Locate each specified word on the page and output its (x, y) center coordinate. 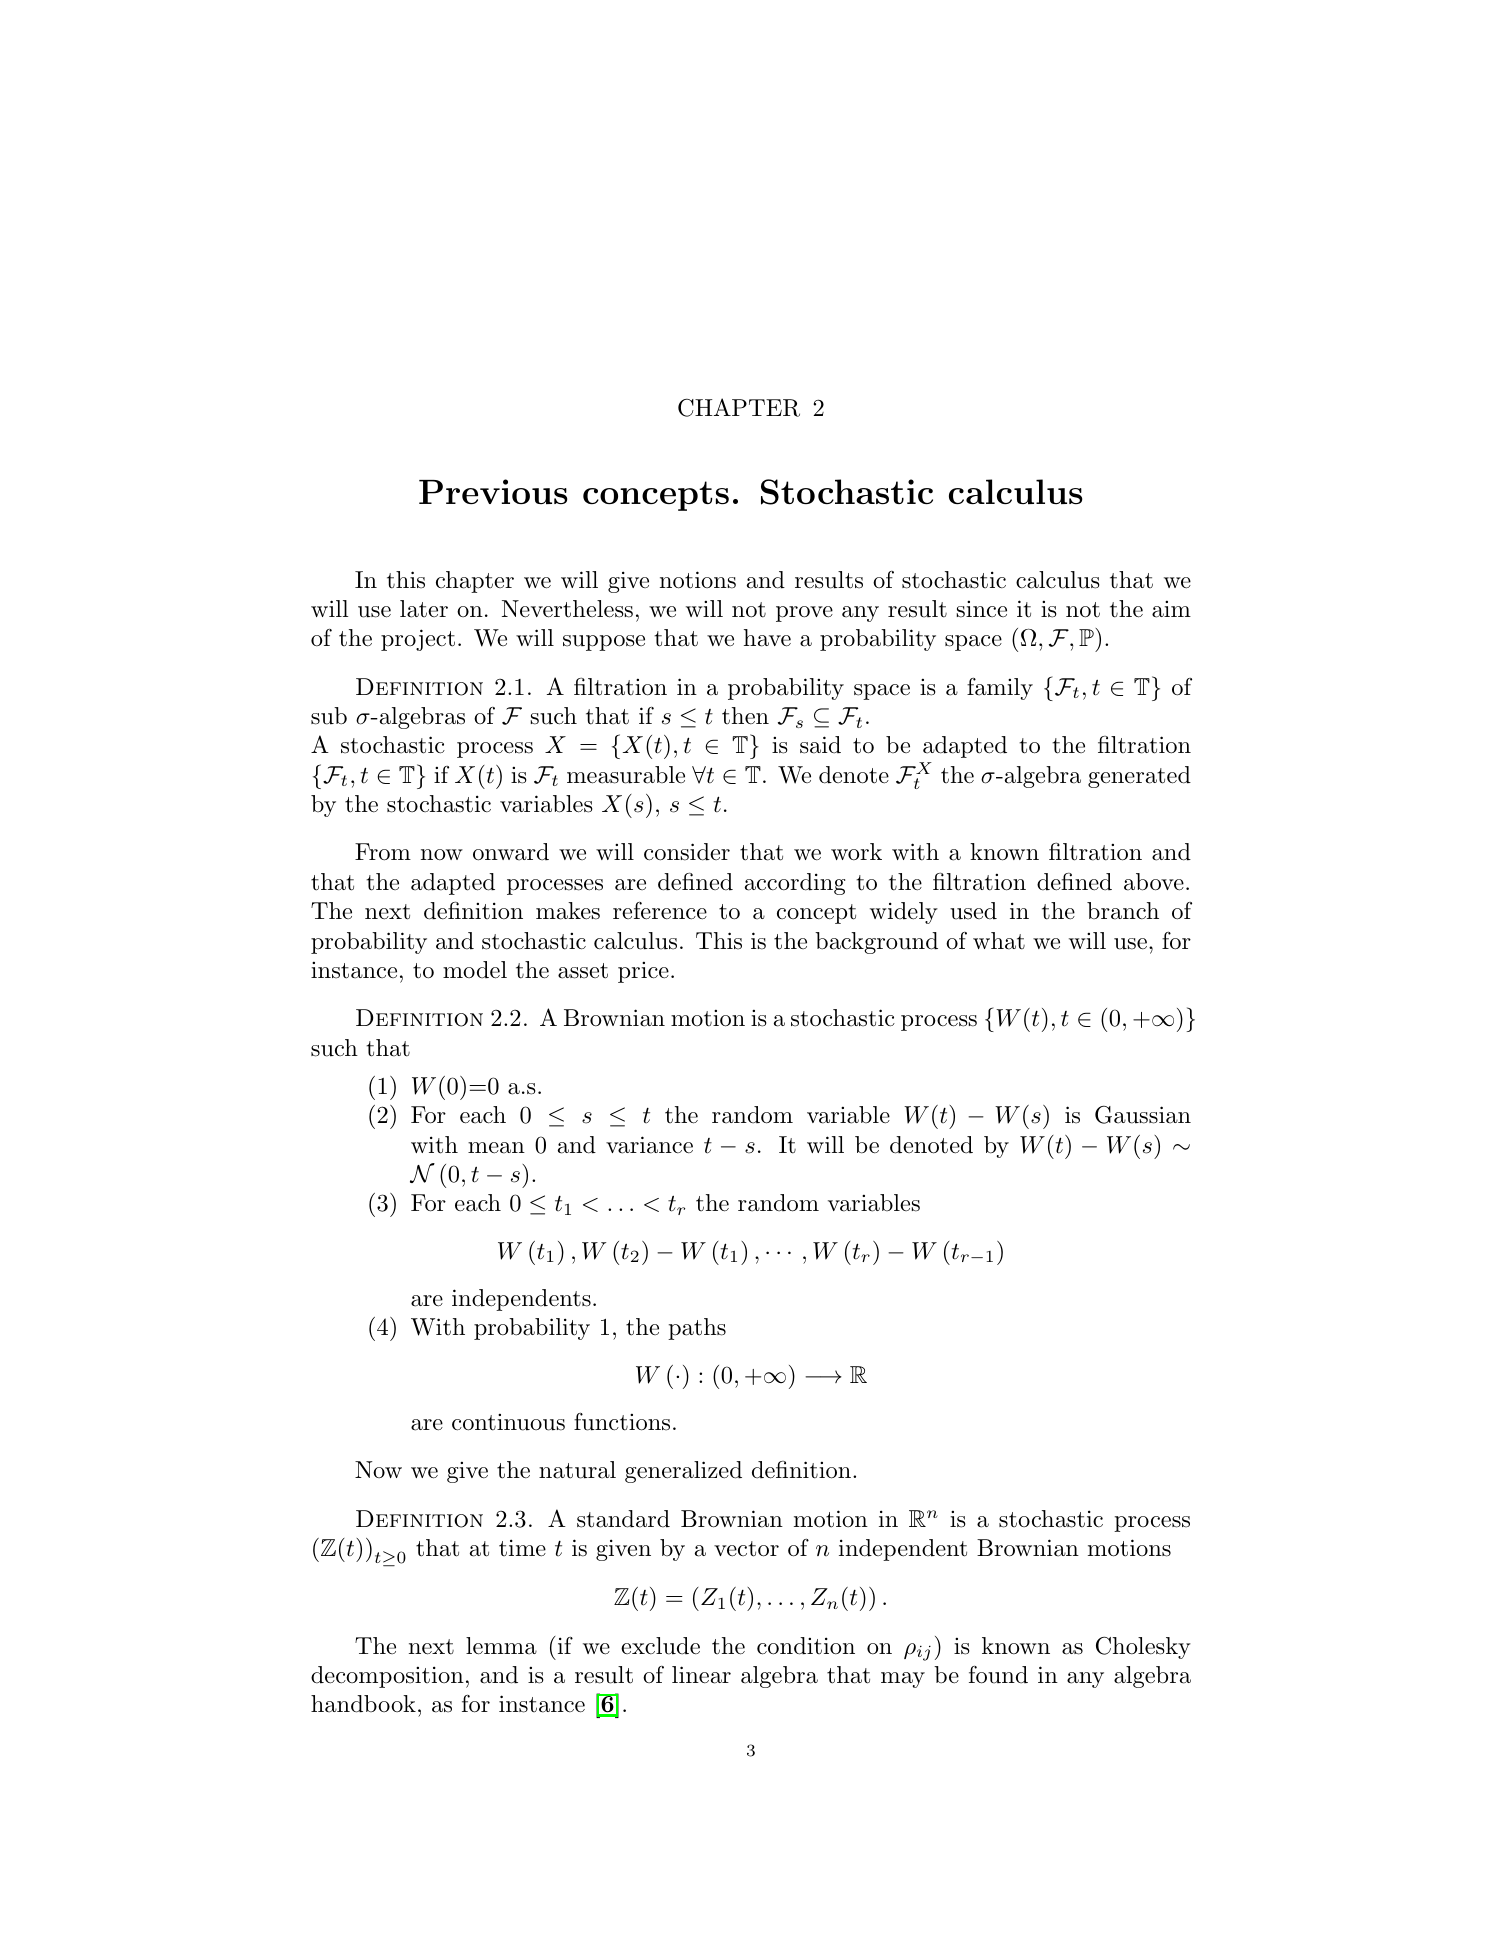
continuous (508, 1422)
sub (329, 716)
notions (698, 580)
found (998, 1675)
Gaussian (1143, 1115)
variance (649, 1145)
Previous (493, 491)
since (982, 609)
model (475, 970)
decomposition (387, 1677)
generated (1139, 777)
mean (496, 1148)
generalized (683, 1472)
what (999, 941)
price (643, 972)
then (745, 716)
